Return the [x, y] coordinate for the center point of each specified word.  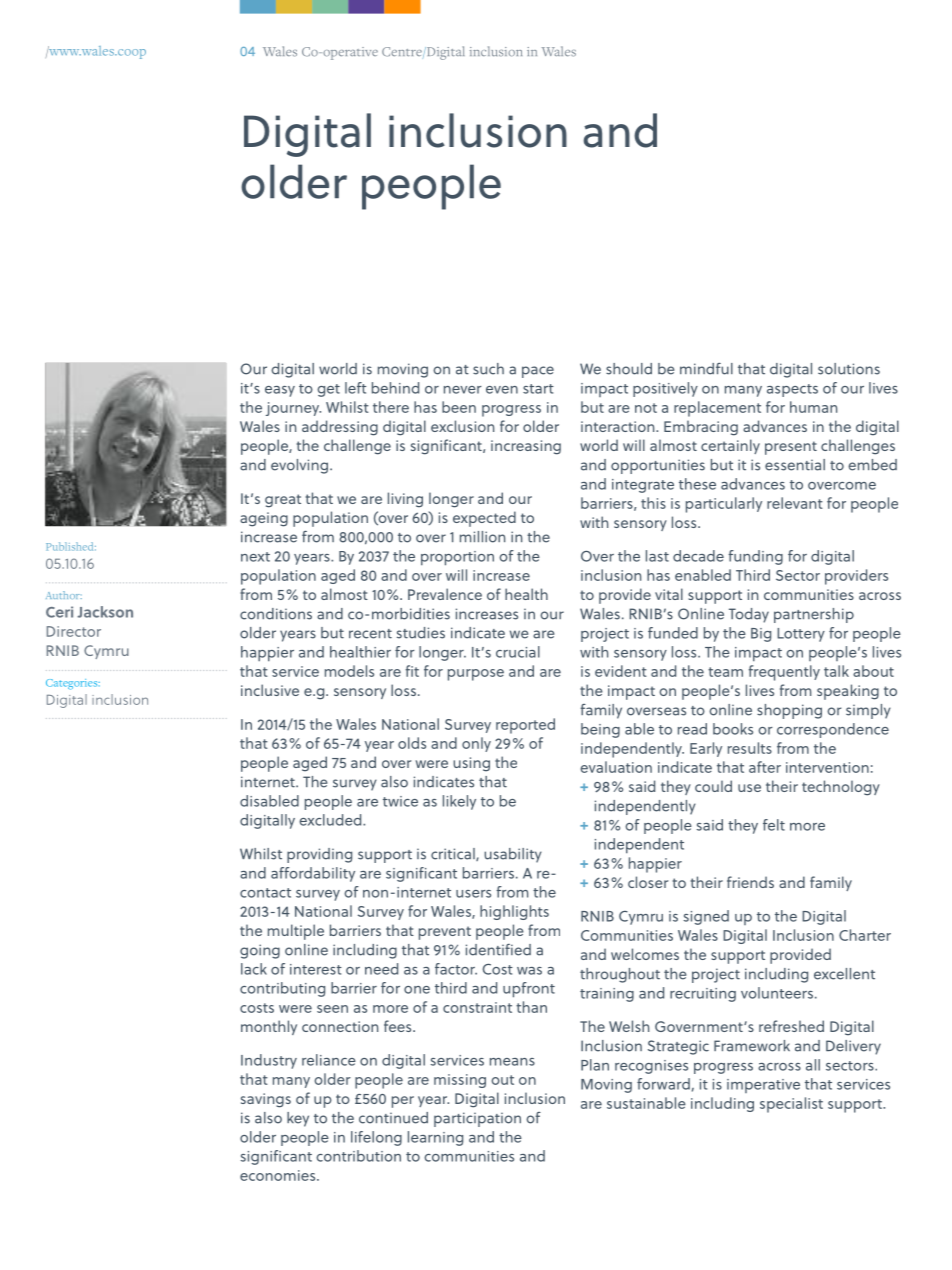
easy [280, 391]
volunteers [777, 993]
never [463, 390]
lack [254, 969]
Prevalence [445, 594]
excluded [331, 820]
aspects [792, 390]
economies [279, 1175]
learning [435, 1138]
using [471, 764]
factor [456, 969]
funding [755, 557]
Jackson [105, 612]
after [765, 767]
